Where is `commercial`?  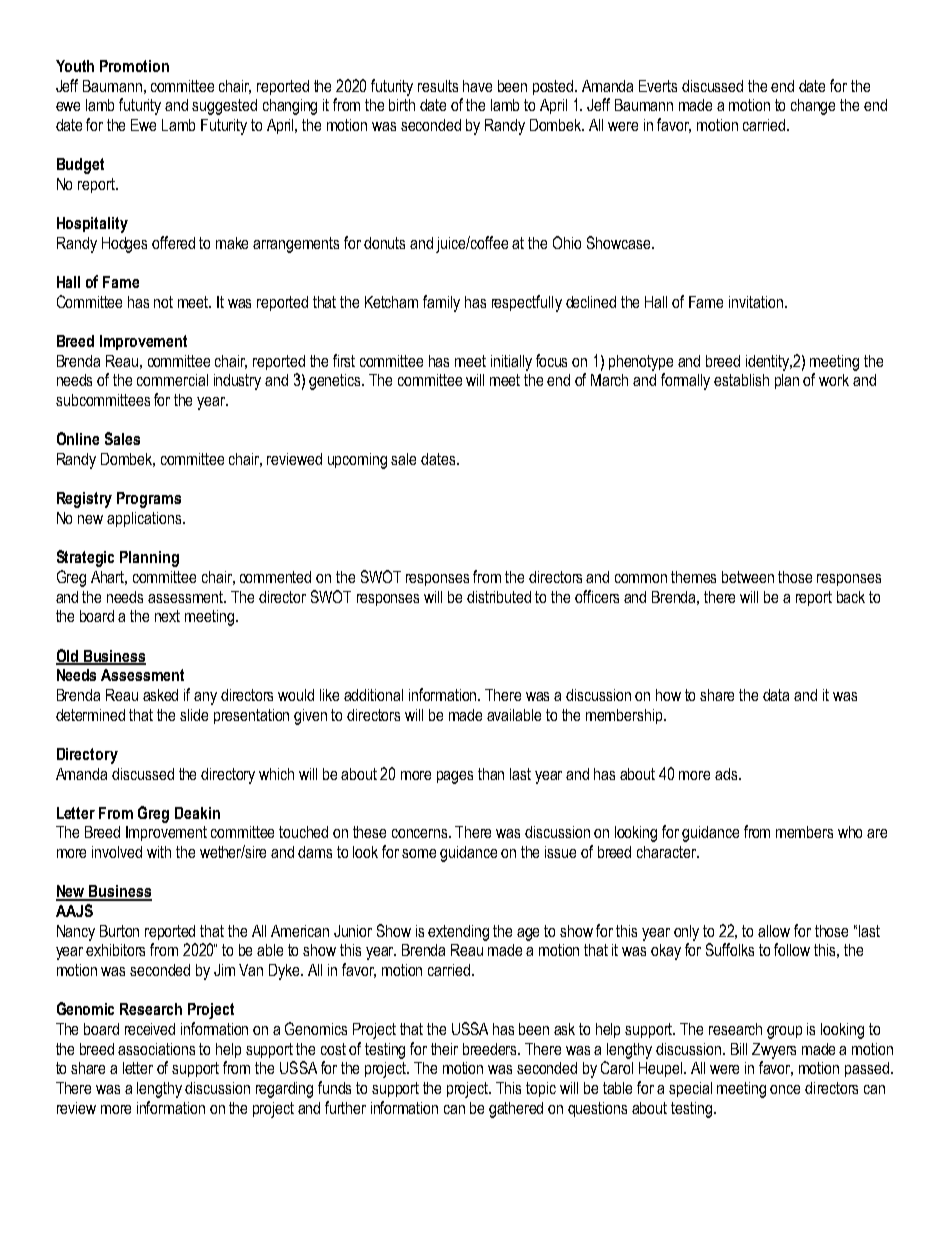 commercial is located at coordinates (172, 380).
